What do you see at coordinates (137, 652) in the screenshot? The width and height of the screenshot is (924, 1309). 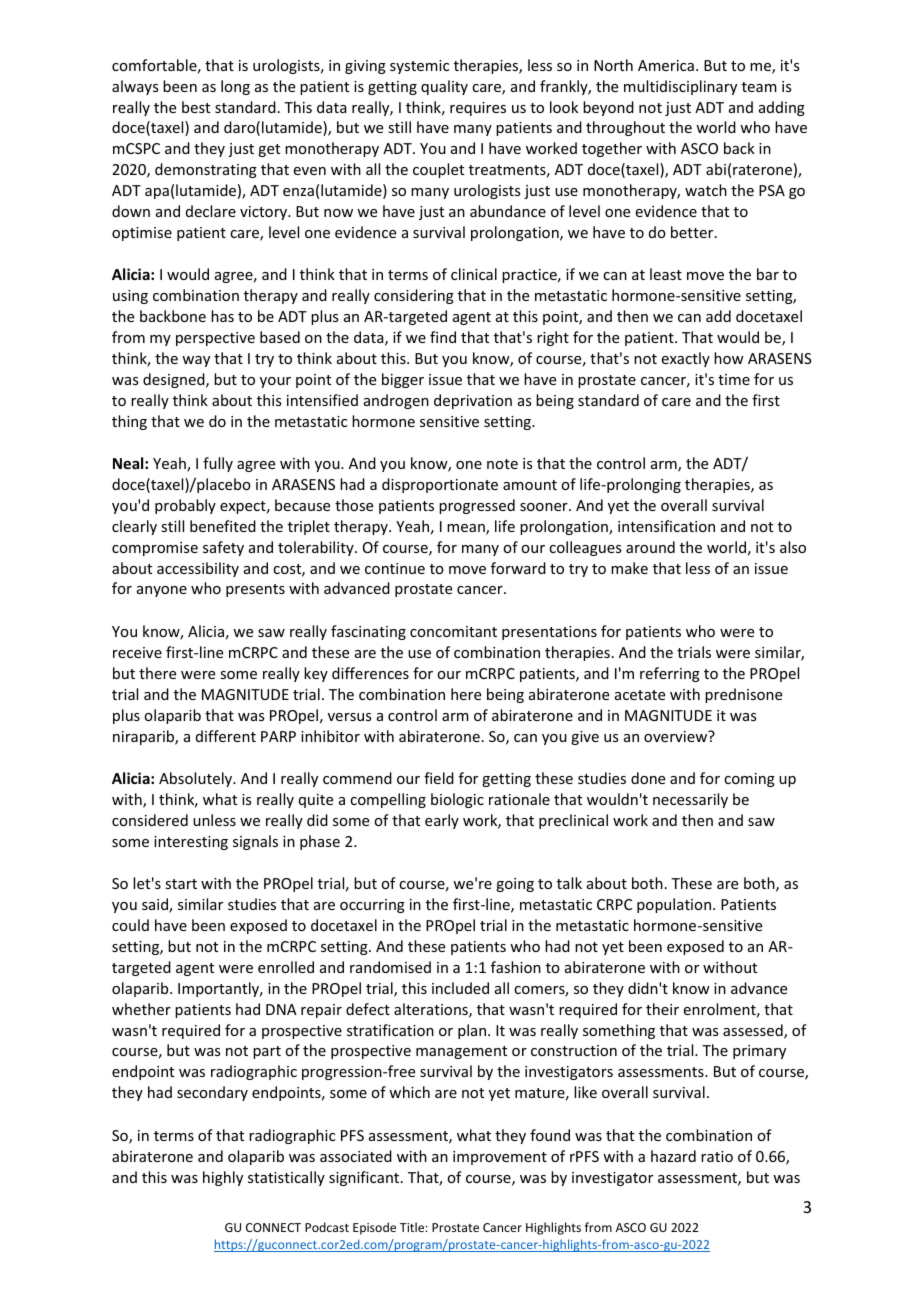 I see `receive` at bounding box center [137, 652].
